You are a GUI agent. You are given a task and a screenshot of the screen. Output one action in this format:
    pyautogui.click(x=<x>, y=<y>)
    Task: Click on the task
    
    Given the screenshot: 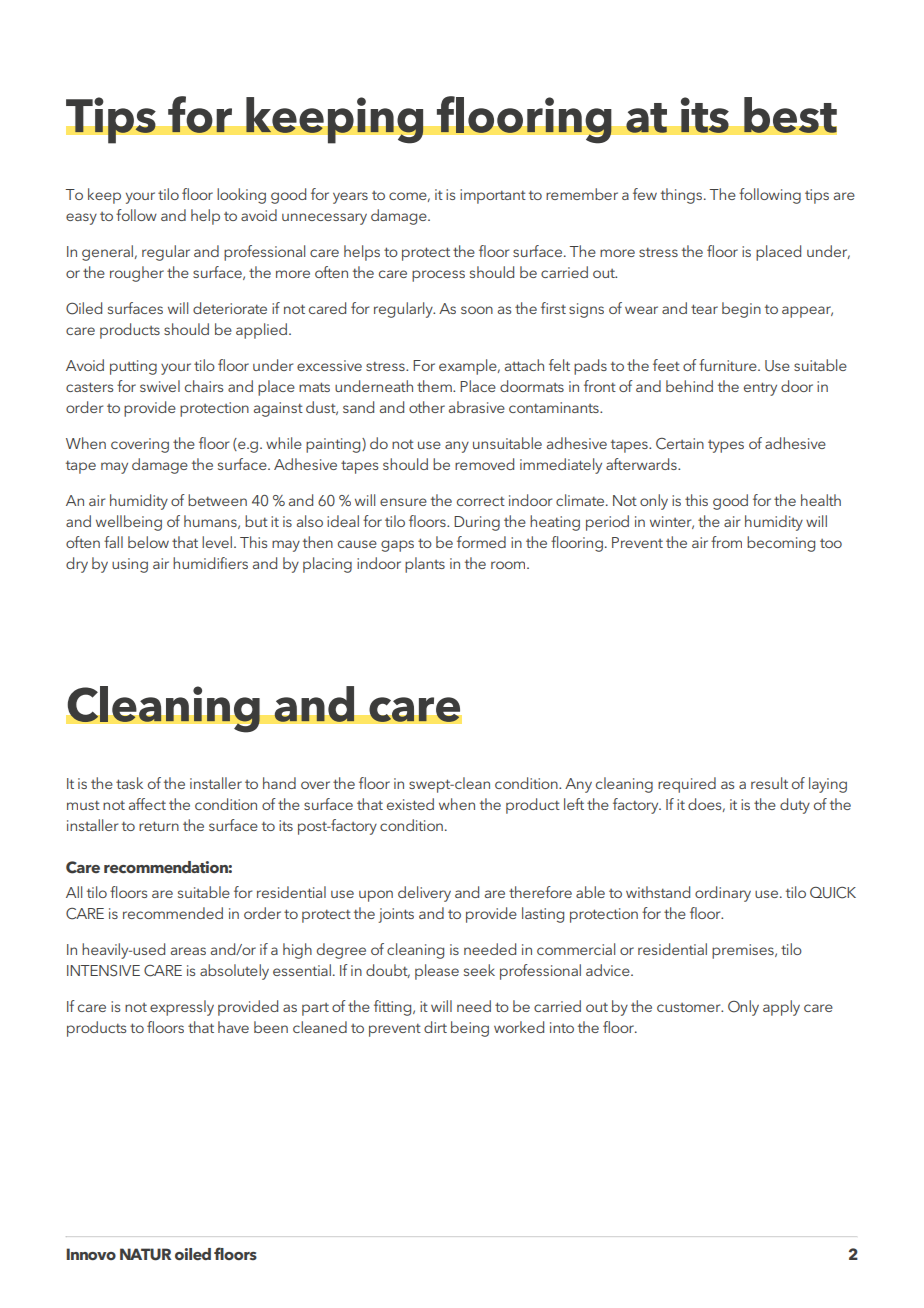 What is the action you would take?
    pyautogui.click(x=129, y=783)
